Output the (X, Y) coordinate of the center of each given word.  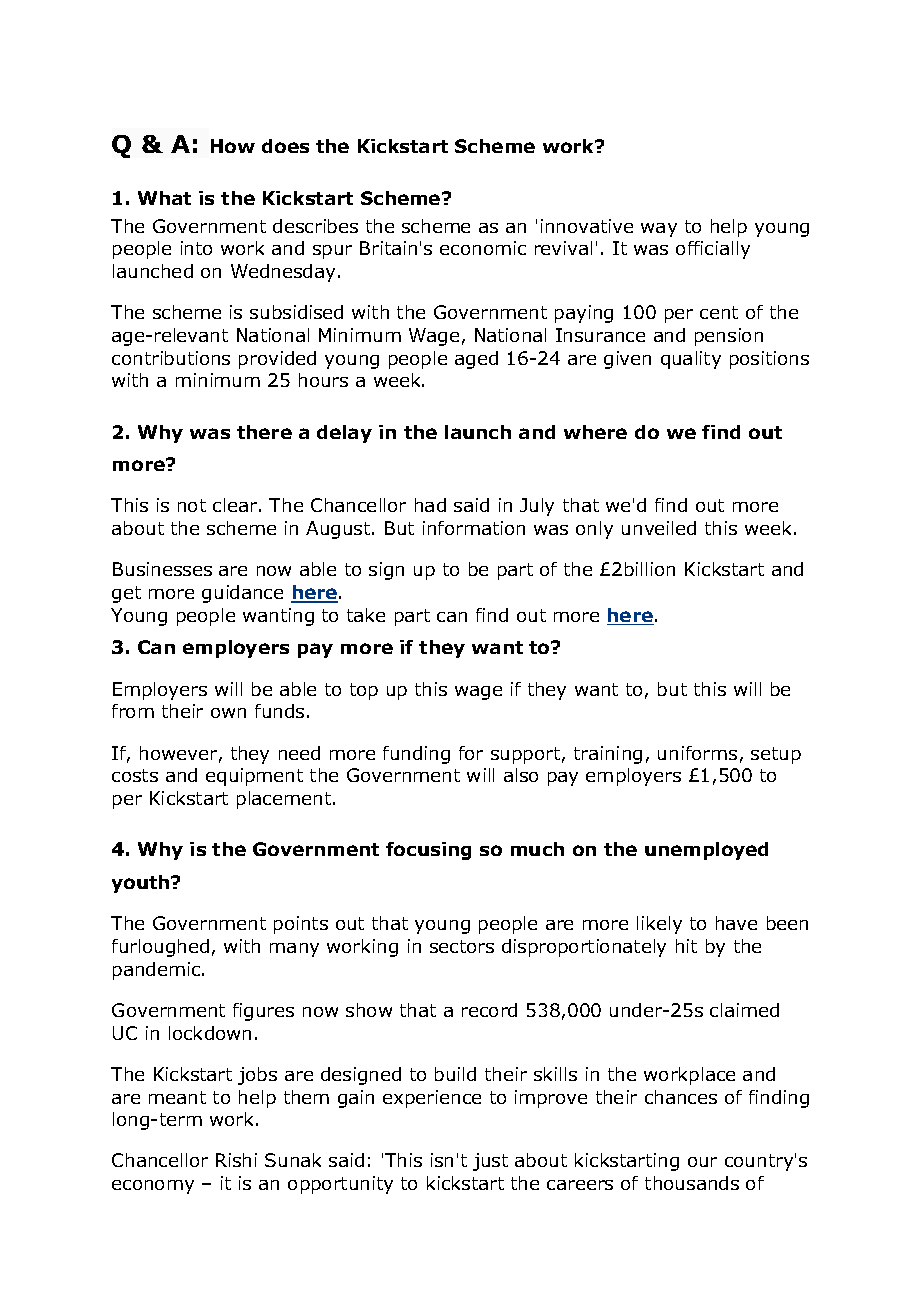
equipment (254, 777)
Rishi (236, 1160)
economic (483, 248)
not (192, 505)
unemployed (706, 851)
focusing (428, 851)
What (164, 198)
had (430, 505)
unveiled (659, 528)
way (659, 230)
